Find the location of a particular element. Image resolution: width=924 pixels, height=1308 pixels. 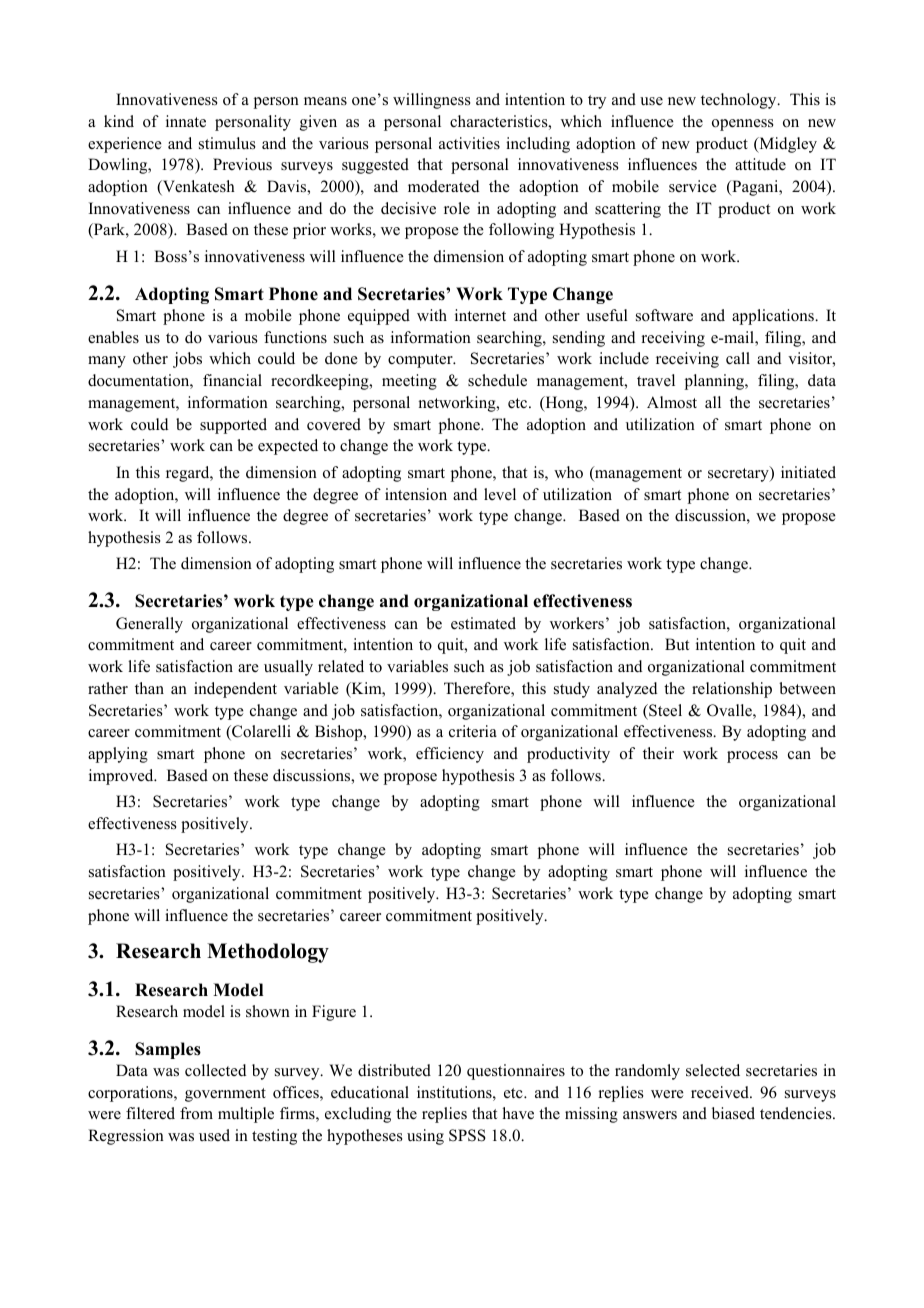

activities is located at coordinates (469, 143).
